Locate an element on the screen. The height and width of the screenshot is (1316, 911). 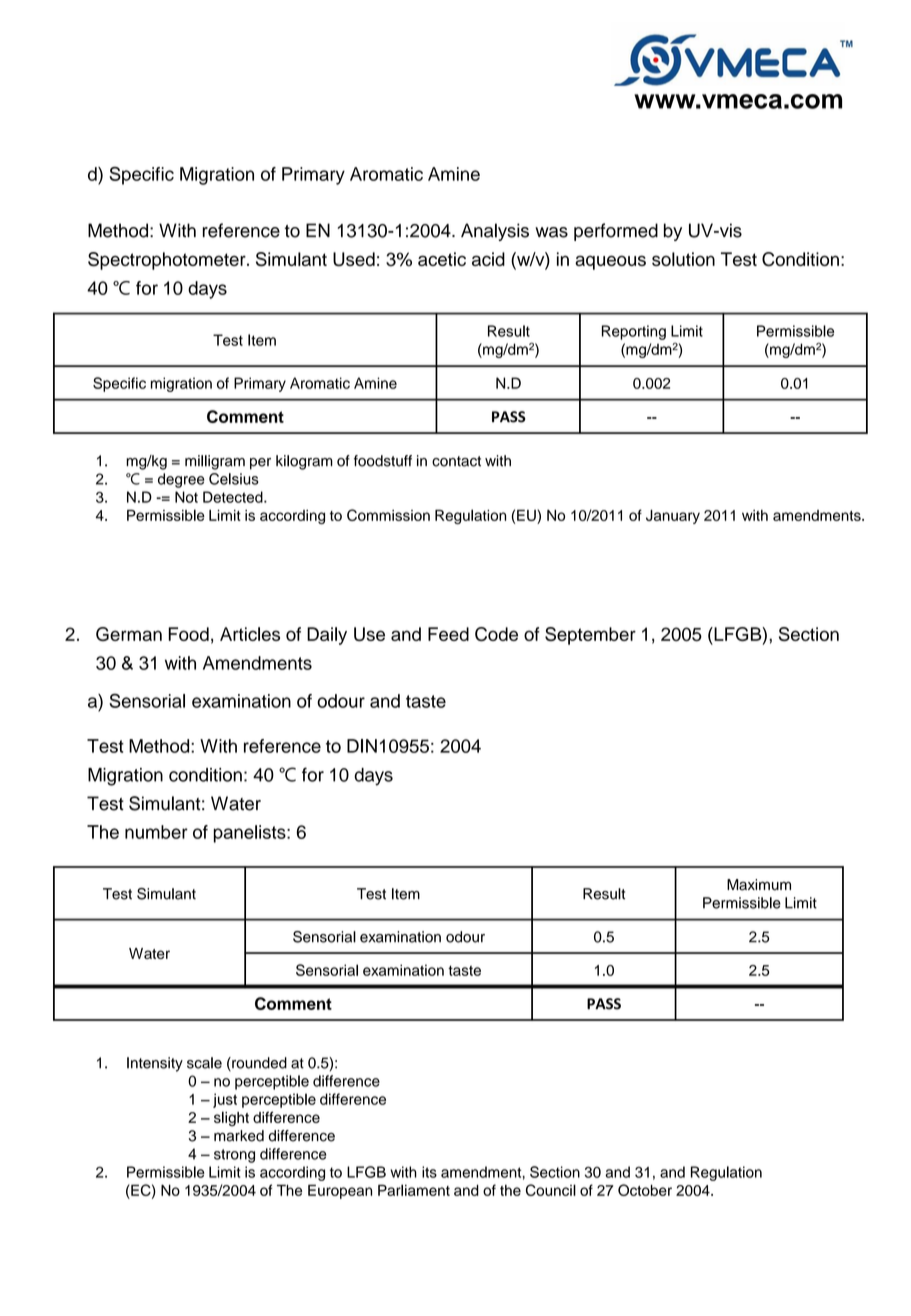
contact is located at coordinates (456, 461).
